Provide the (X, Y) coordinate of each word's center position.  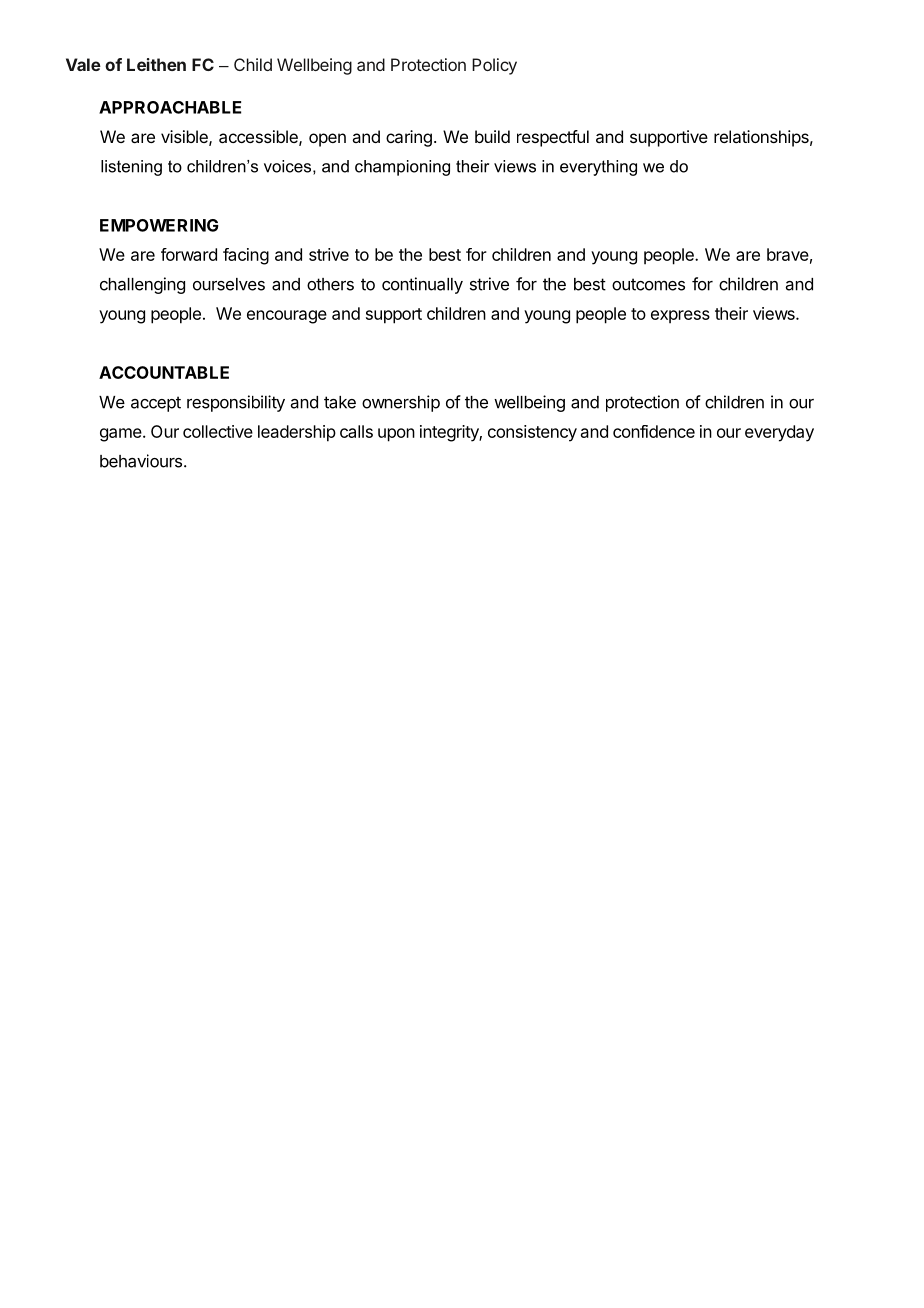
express (680, 316)
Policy (494, 66)
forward (189, 254)
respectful (553, 138)
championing (402, 168)
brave (788, 254)
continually (422, 285)
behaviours (141, 461)
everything (598, 168)
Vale (83, 64)
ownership (401, 403)
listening (131, 168)
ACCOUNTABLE (164, 372)
